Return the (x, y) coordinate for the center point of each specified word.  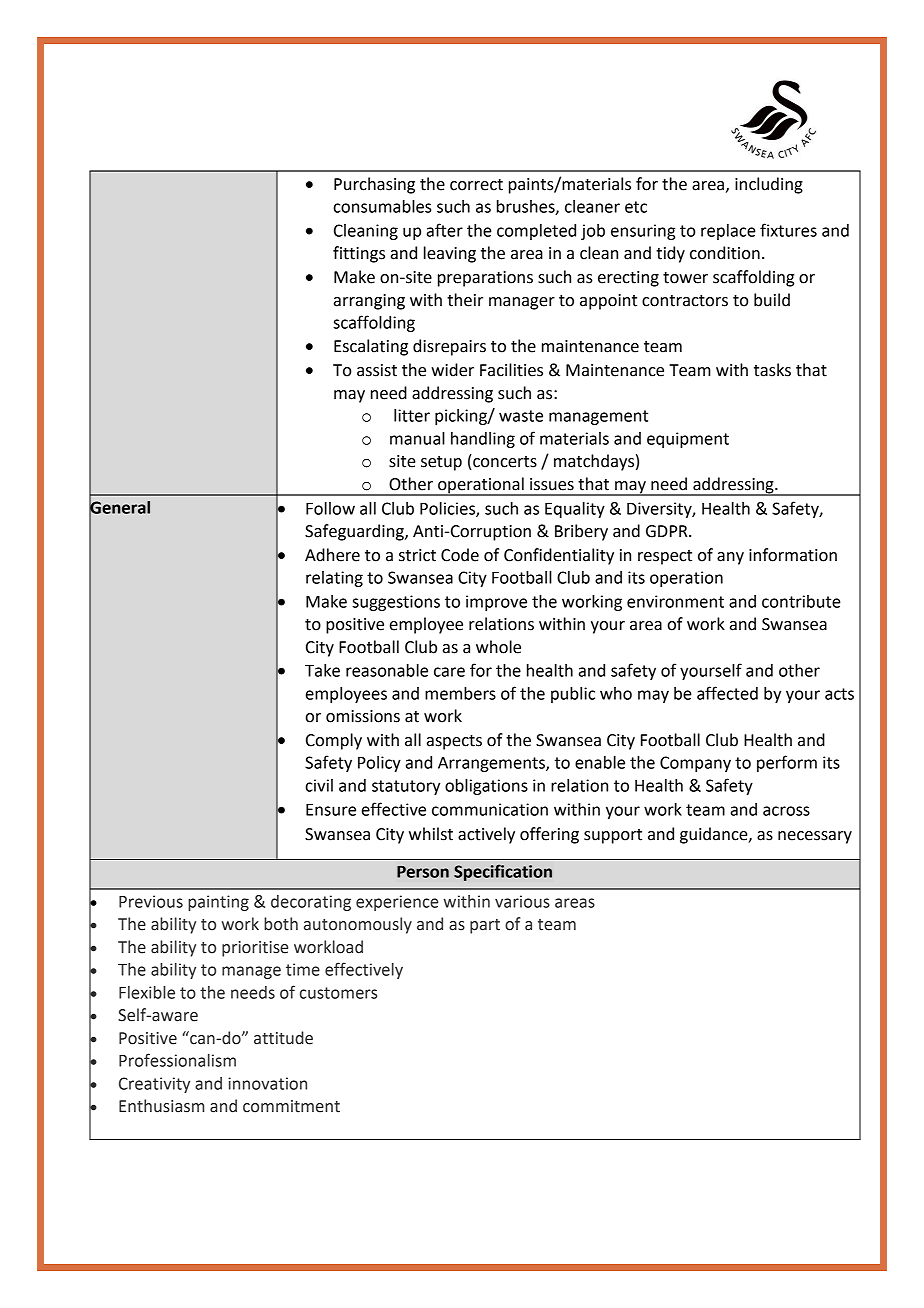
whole (498, 647)
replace (728, 232)
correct (476, 185)
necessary (815, 837)
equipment (688, 440)
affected (727, 693)
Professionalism (177, 1060)
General (119, 507)
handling (483, 440)
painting (218, 903)
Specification (503, 872)
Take (322, 670)
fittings (359, 254)
